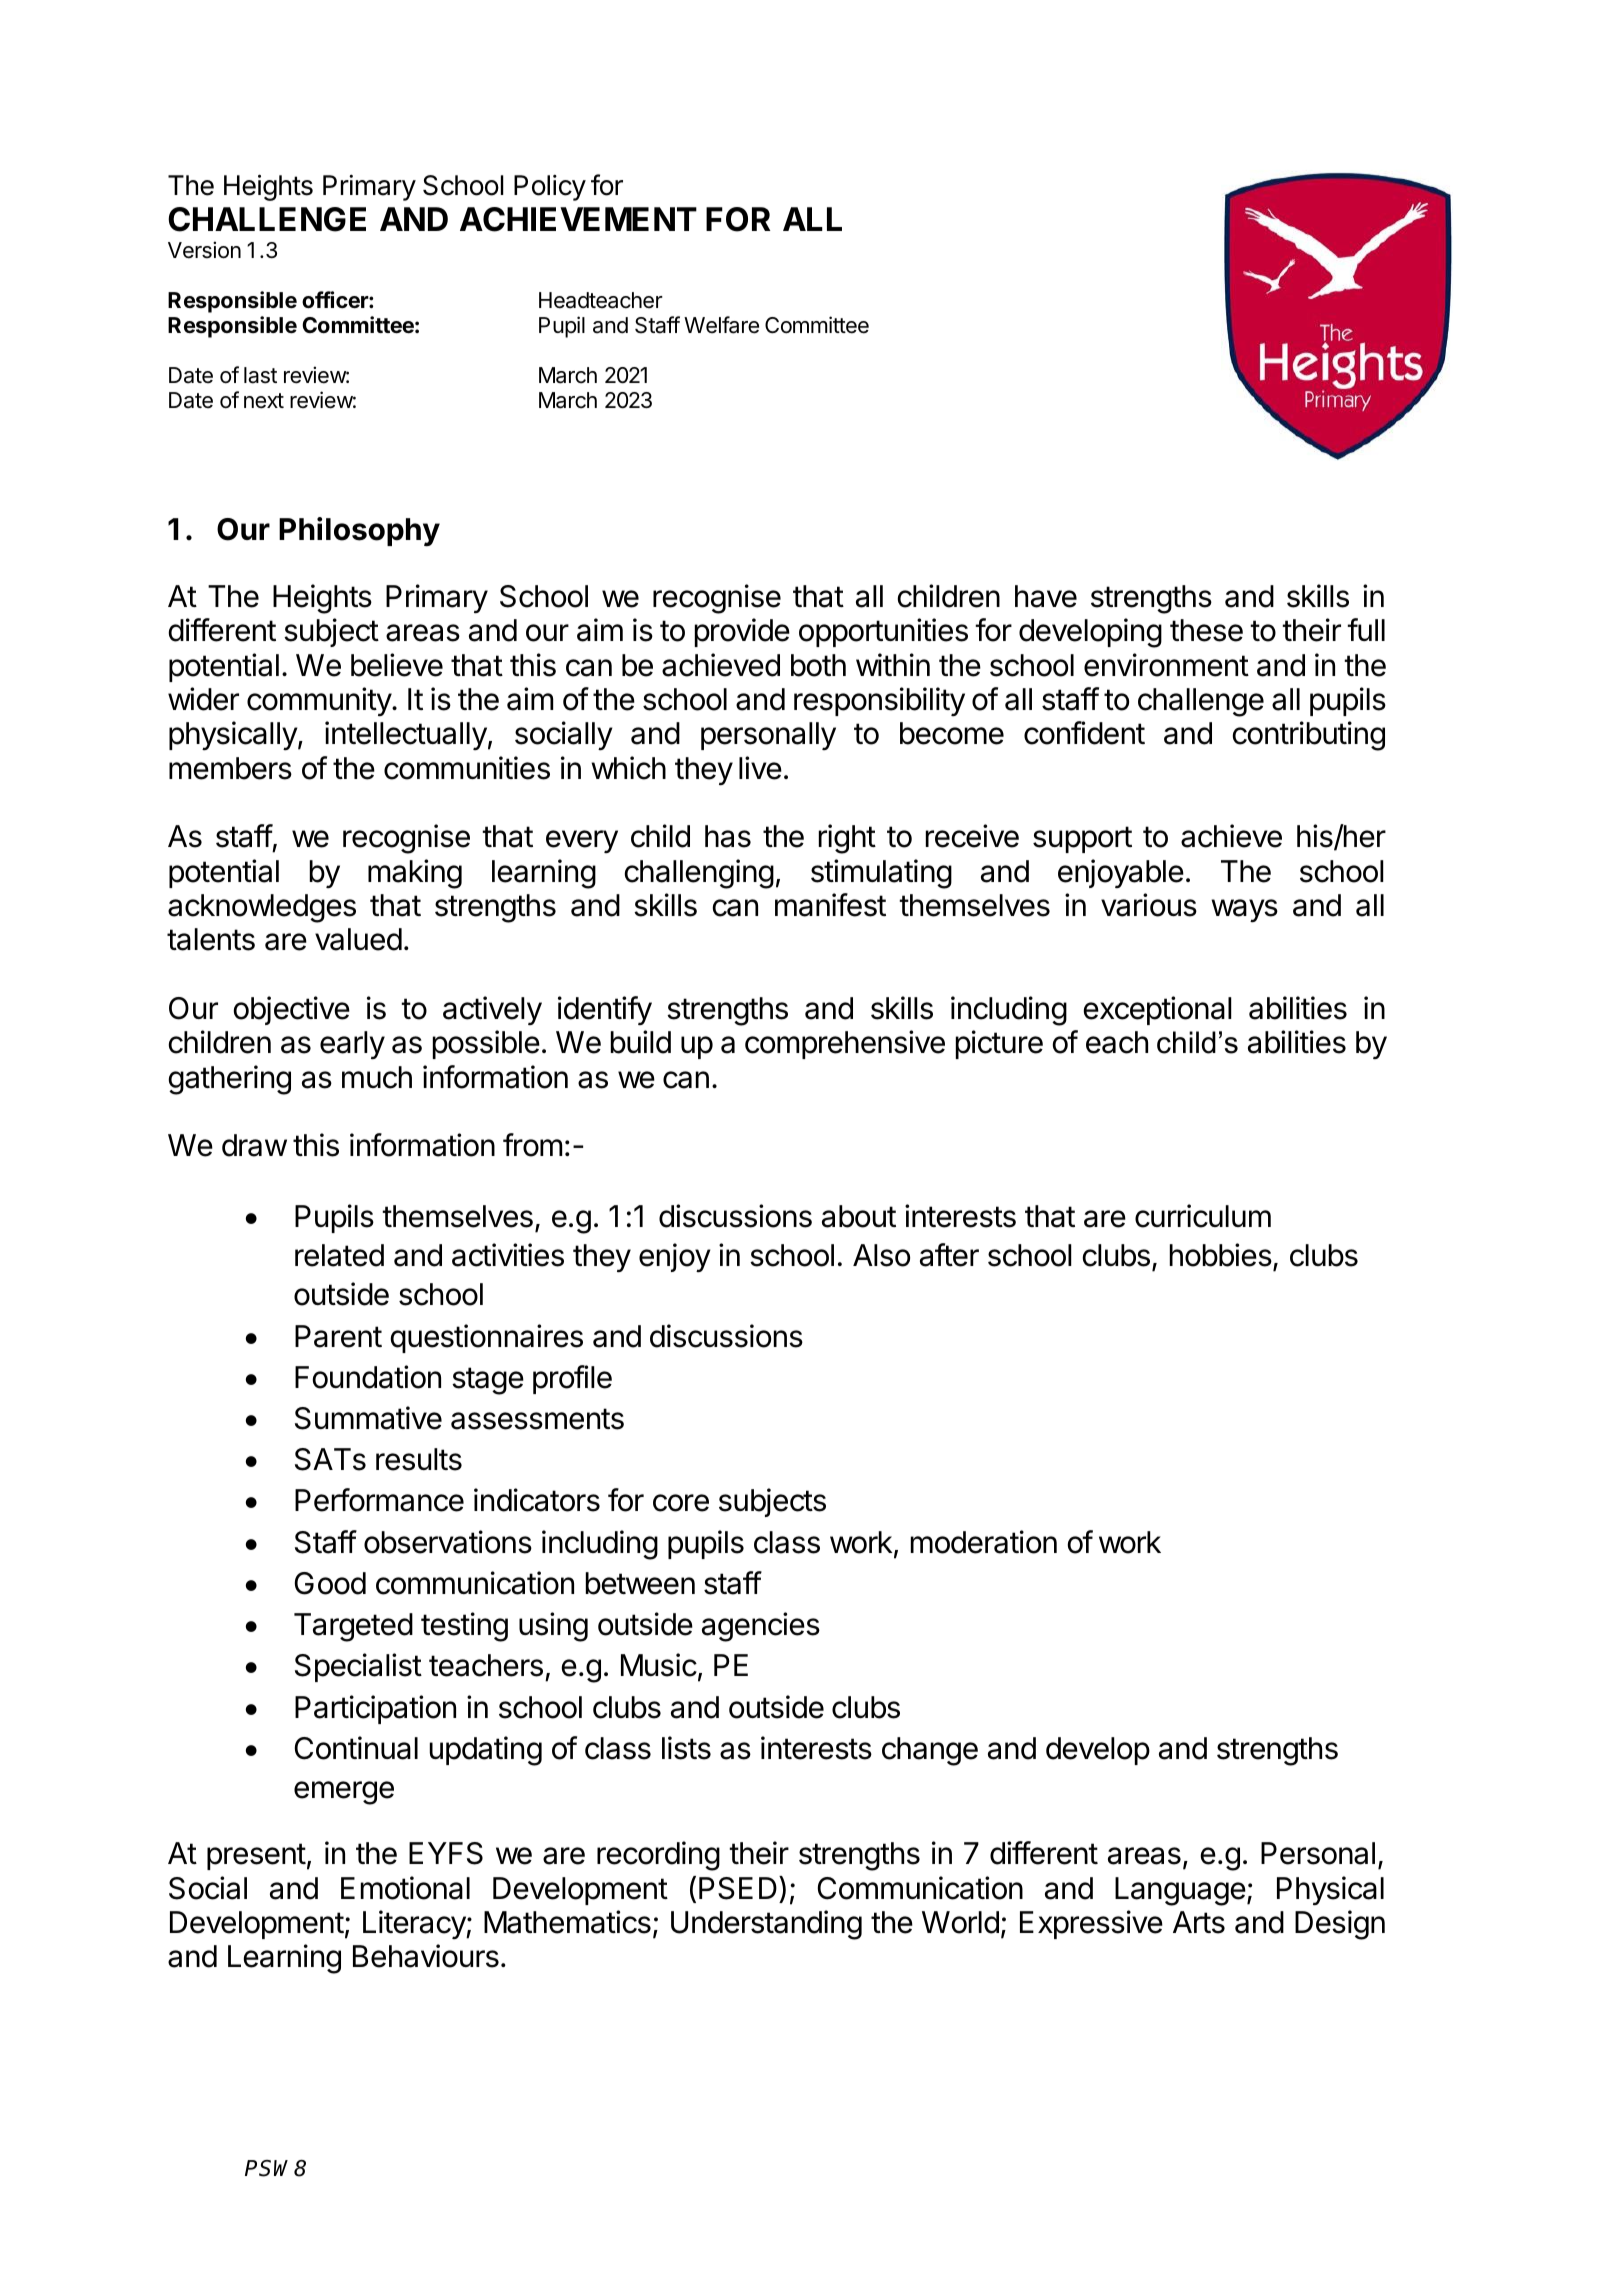  I want to click on hobbies, so click(1221, 1255).
